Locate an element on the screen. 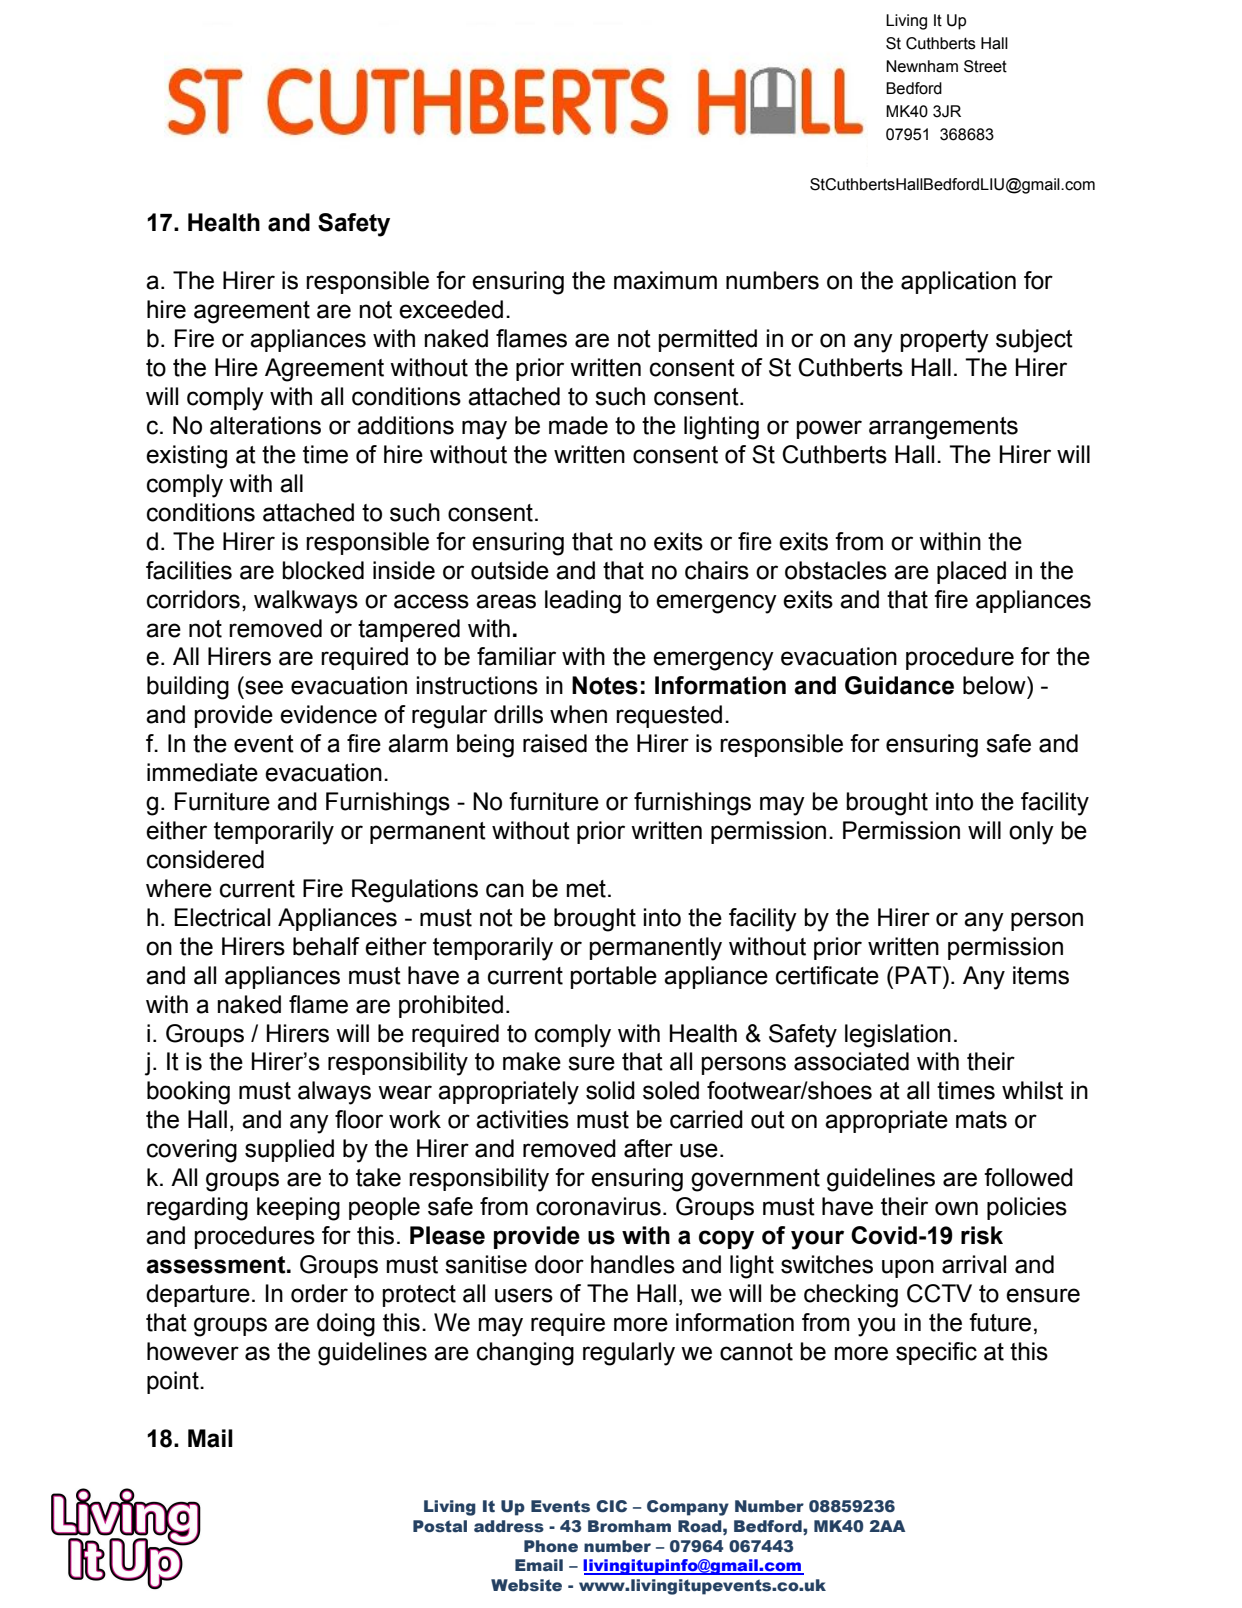 The image size is (1242, 1608). considered is located at coordinates (205, 859).
